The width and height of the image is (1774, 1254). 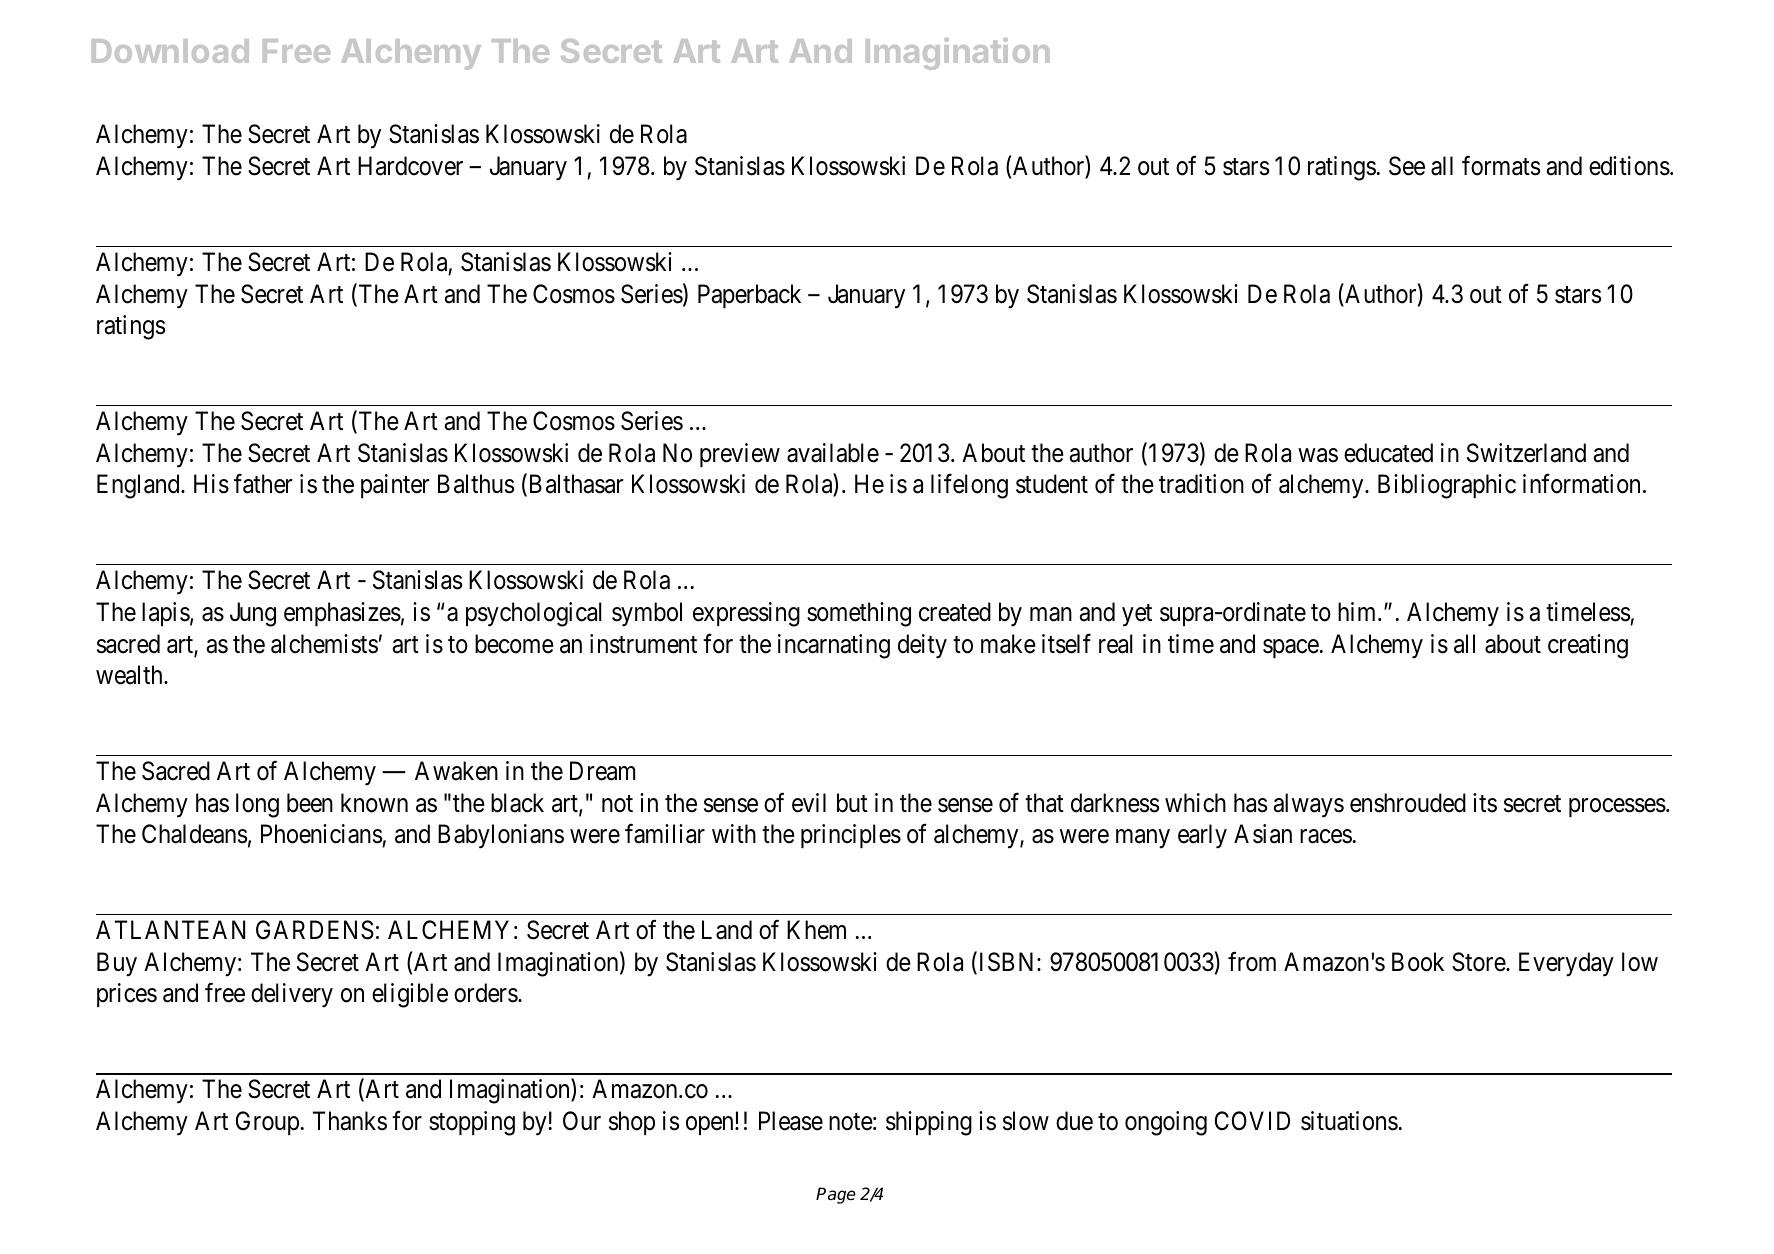 What do you see at coordinates (310, 803) in the image?
I see `been` at bounding box center [310, 803].
